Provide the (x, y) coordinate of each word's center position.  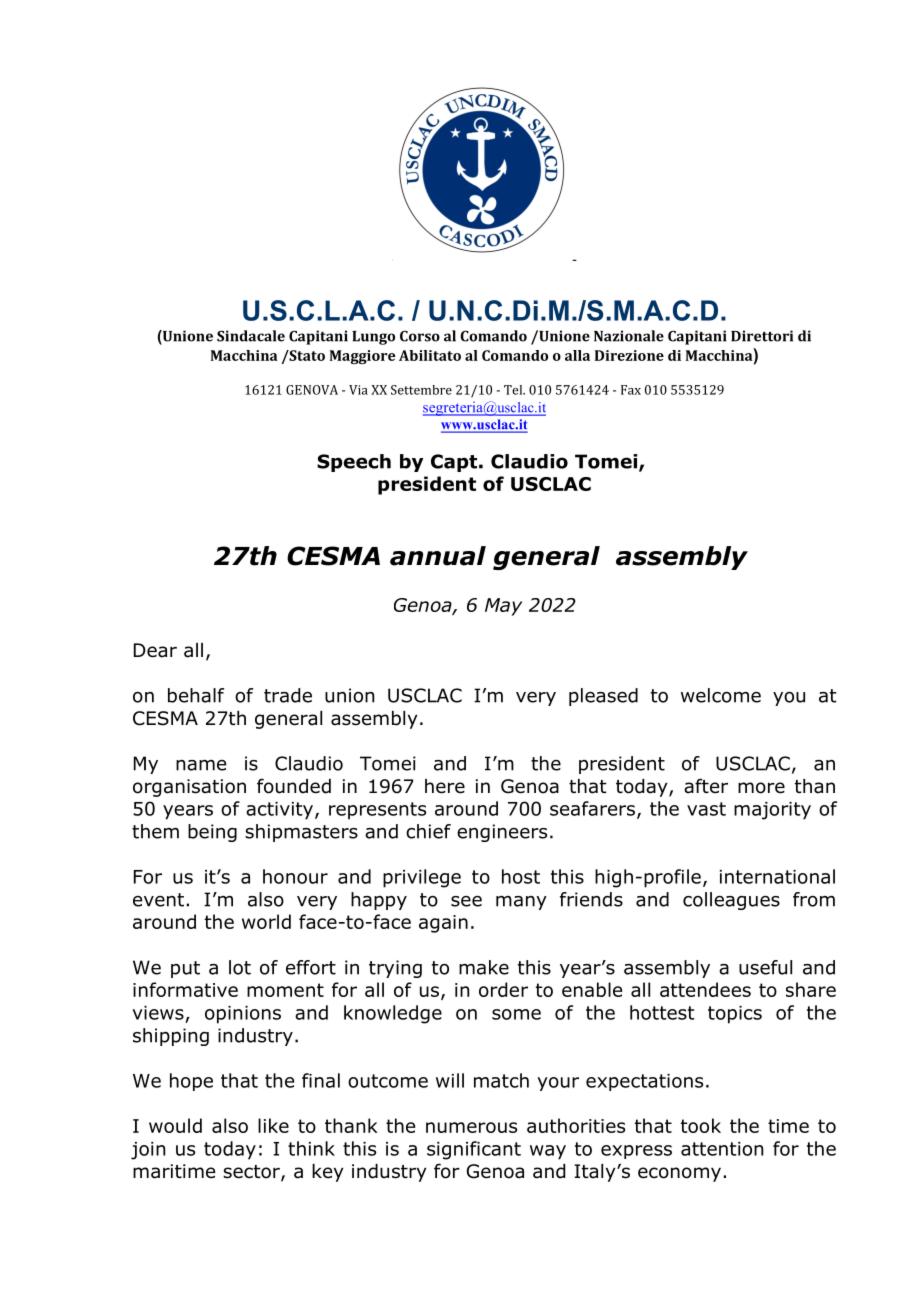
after (706, 786)
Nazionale (629, 336)
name (201, 765)
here (445, 786)
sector (252, 1173)
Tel (514, 390)
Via (358, 390)
